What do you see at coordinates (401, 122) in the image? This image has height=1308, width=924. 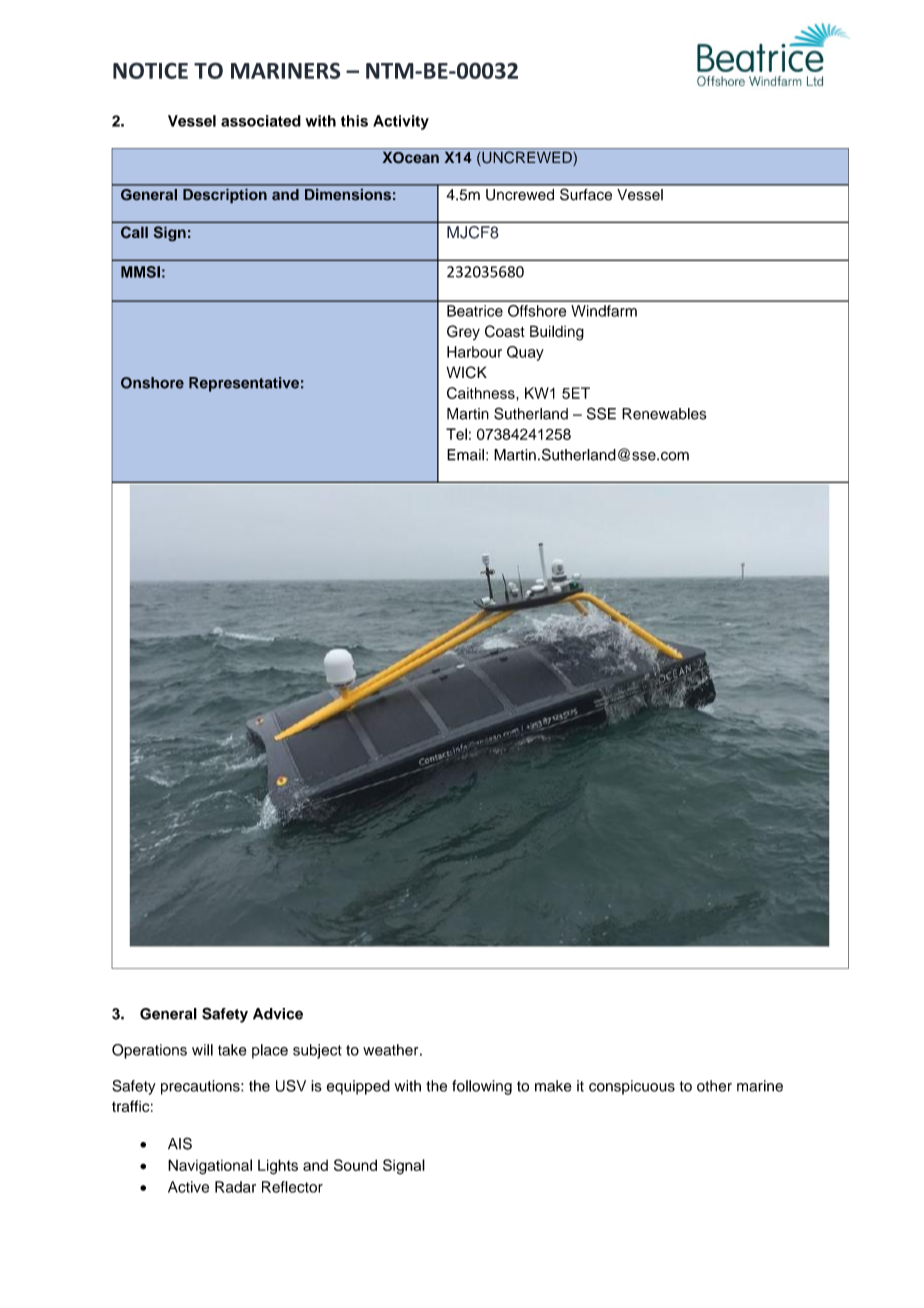 I see `Activity` at bounding box center [401, 122].
